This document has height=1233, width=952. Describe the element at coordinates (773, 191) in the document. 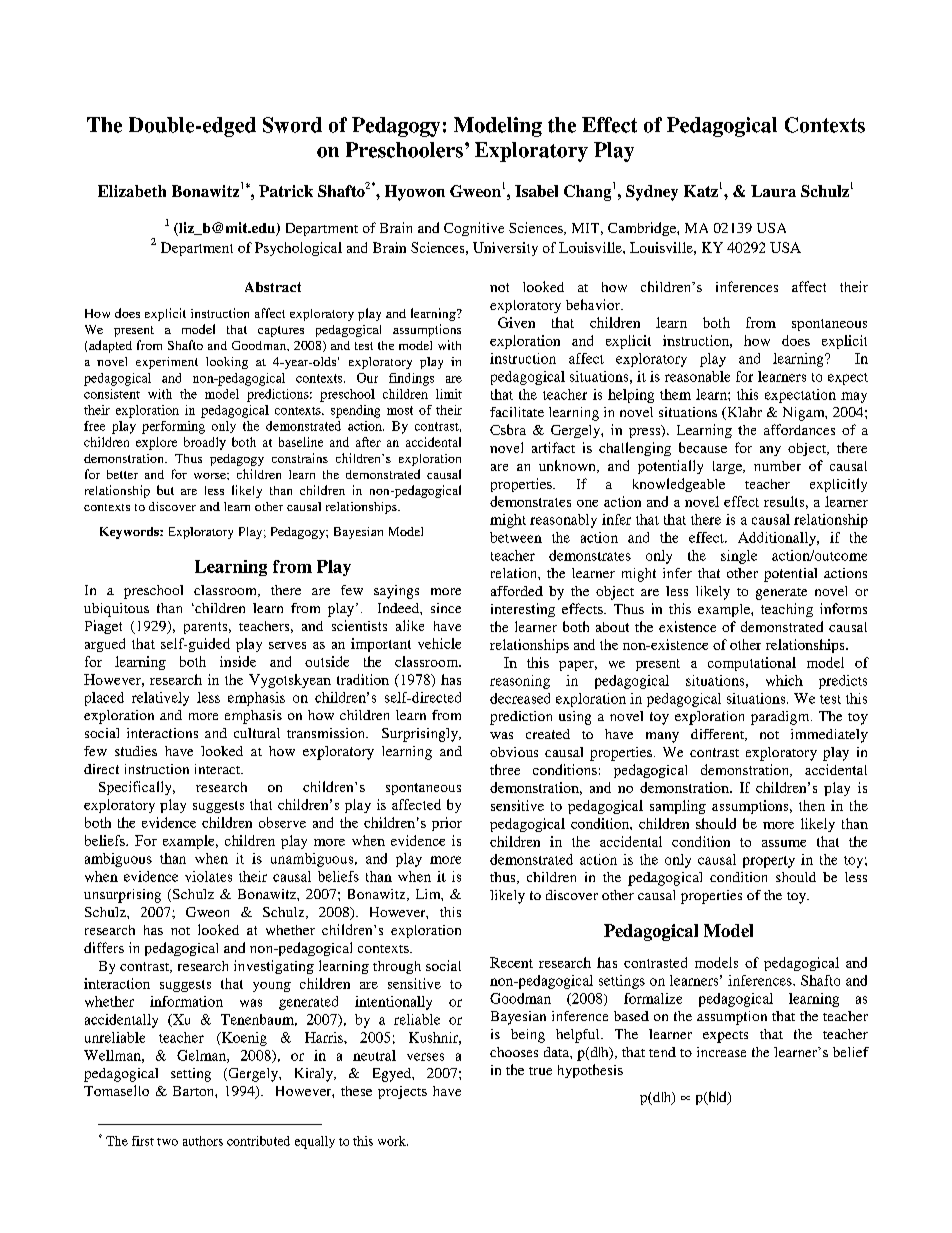

I see `Laura` at that location.
